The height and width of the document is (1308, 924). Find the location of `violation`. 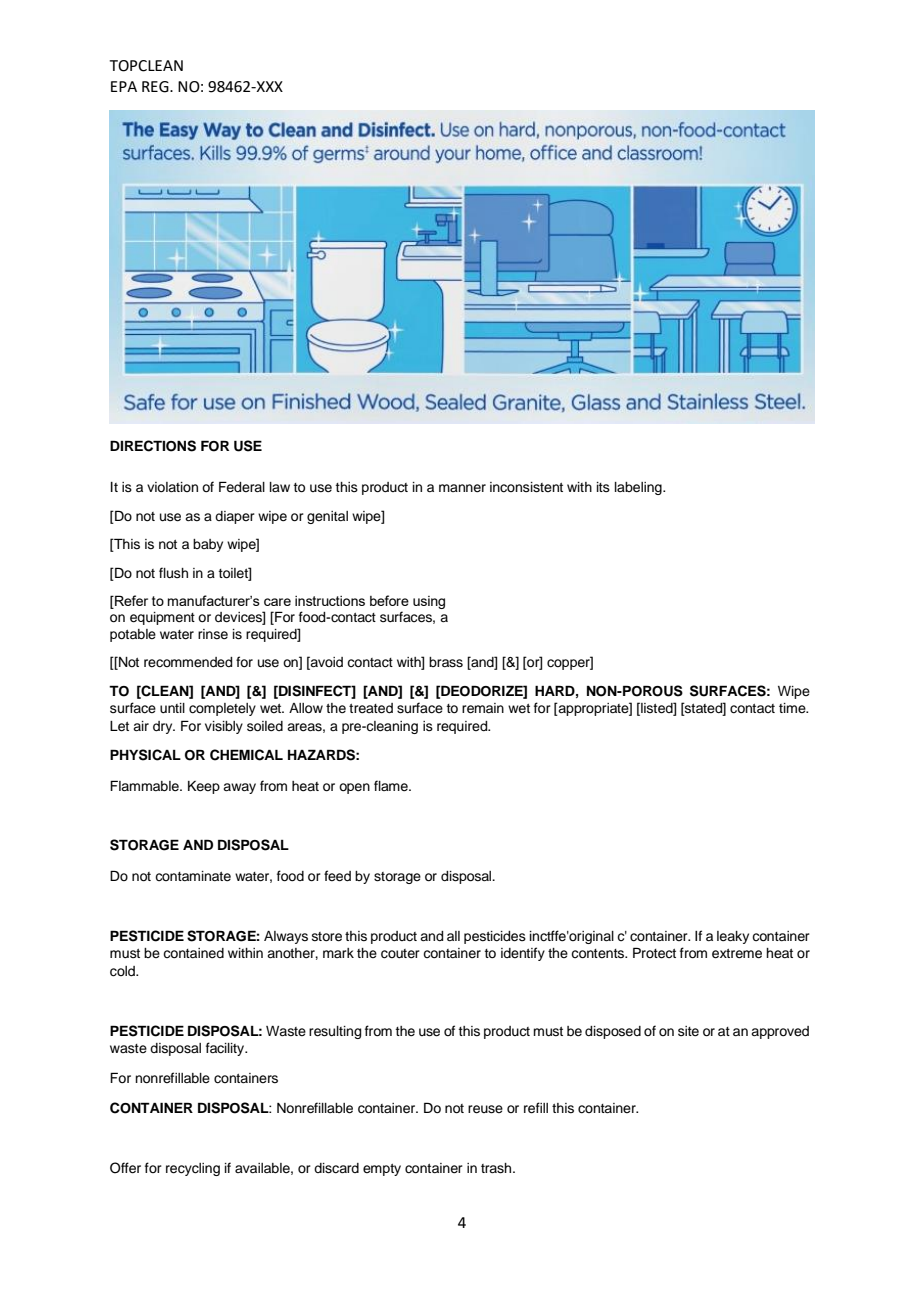

violation is located at coordinates (172, 487).
